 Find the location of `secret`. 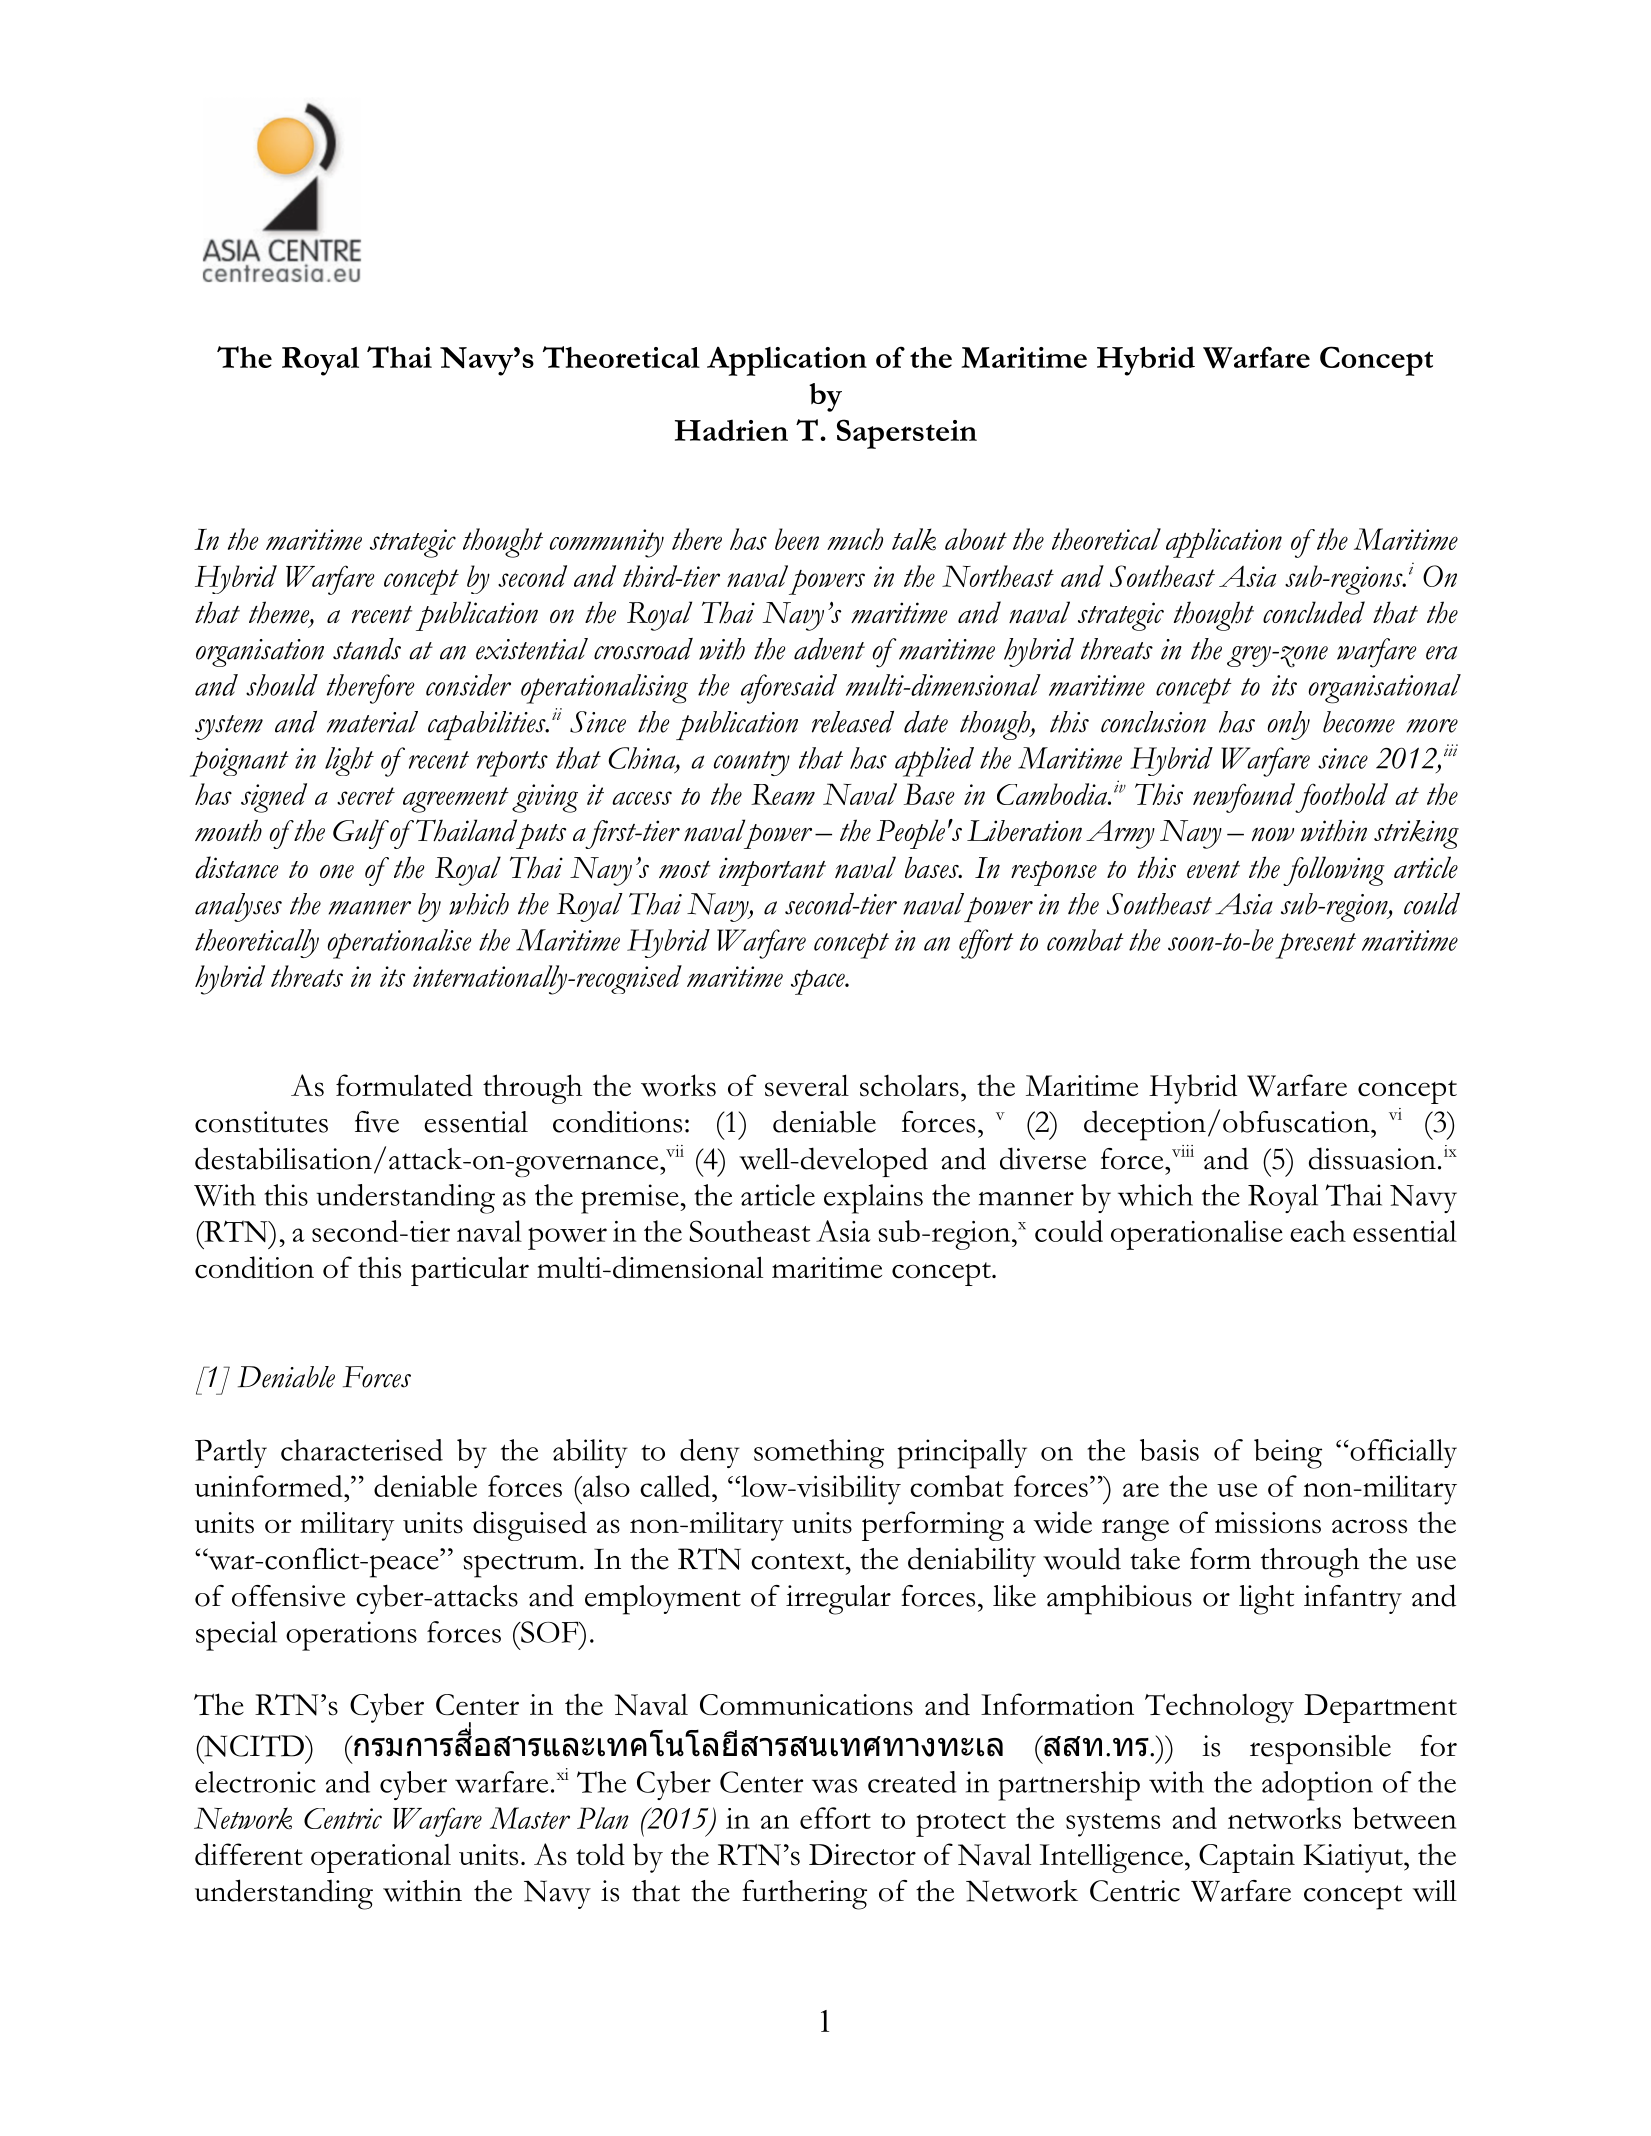

secret is located at coordinates (366, 796).
